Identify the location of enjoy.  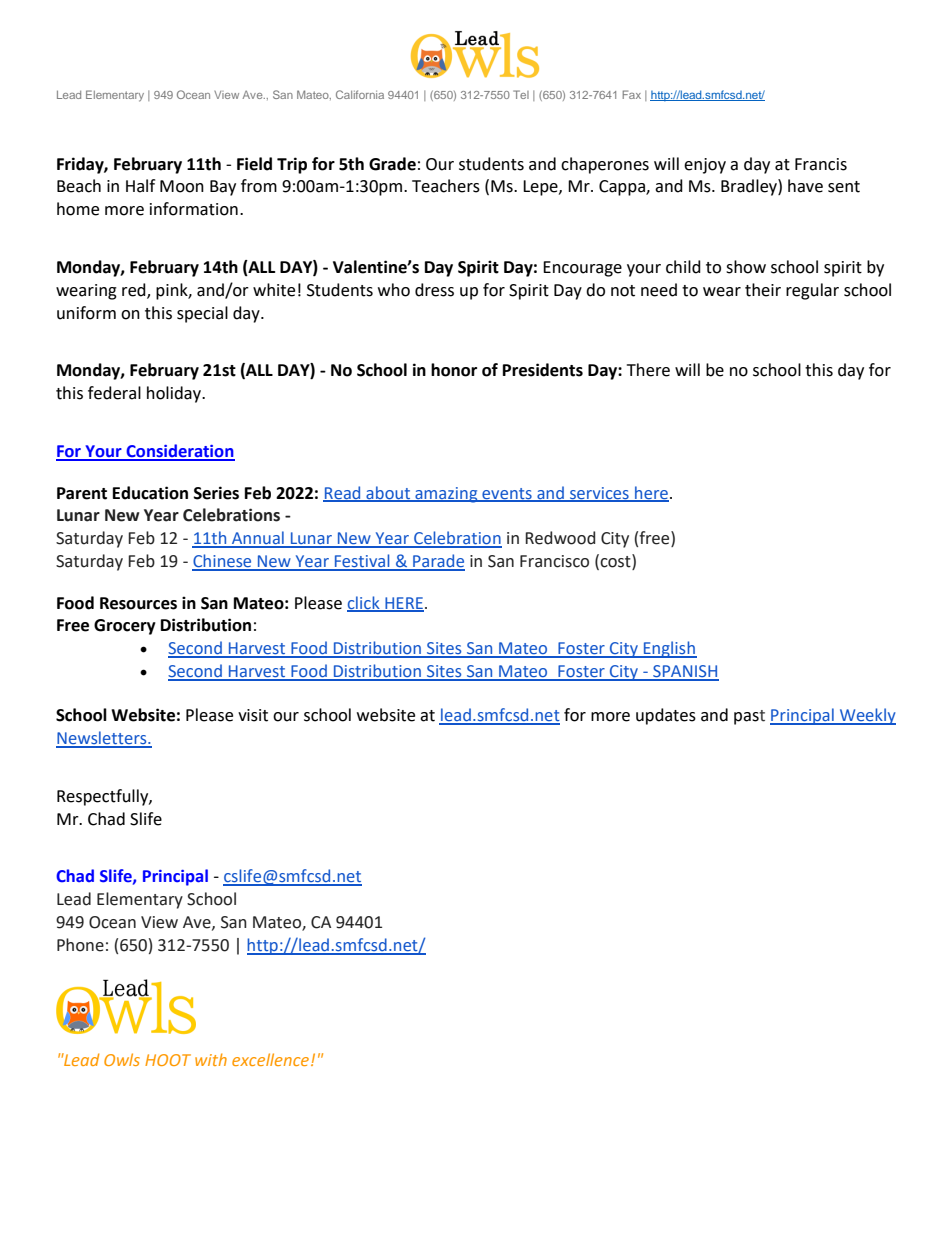
(705, 166).
